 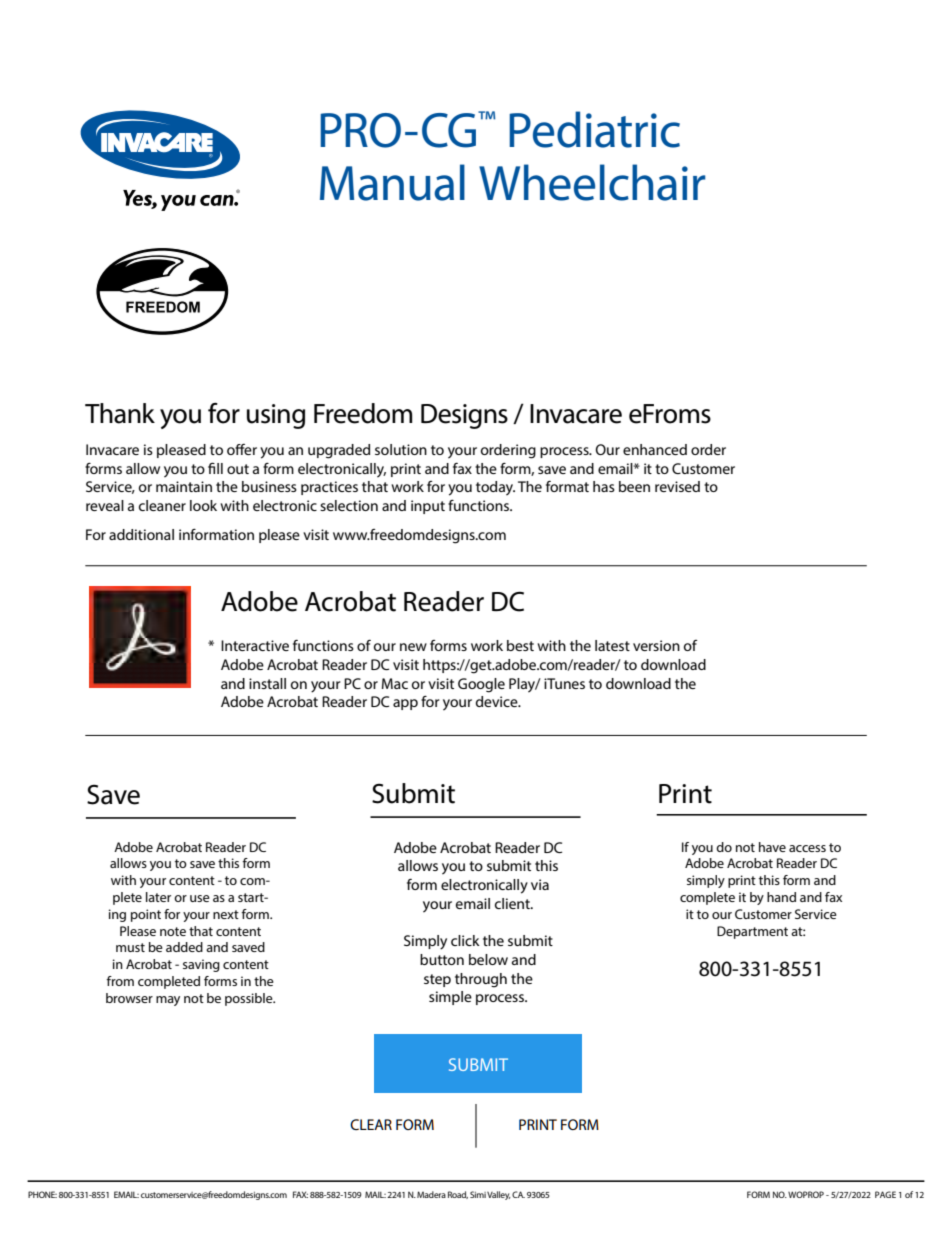 I want to click on via, so click(x=540, y=884).
